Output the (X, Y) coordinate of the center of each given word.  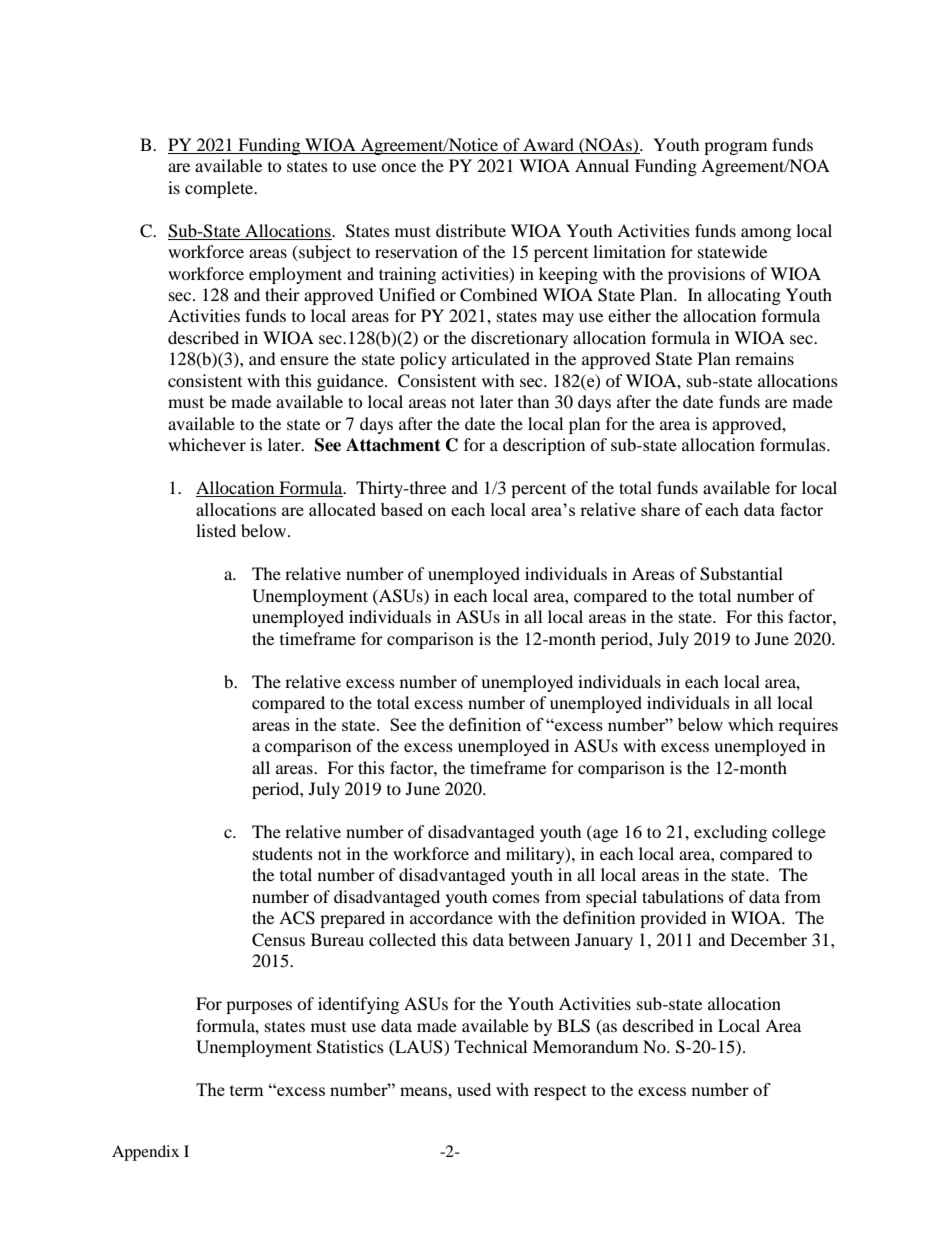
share (660, 509)
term (247, 1090)
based (402, 509)
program (735, 148)
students (283, 853)
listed (216, 530)
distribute (471, 230)
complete (220, 189)
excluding (730, 833)
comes (516, 898)
